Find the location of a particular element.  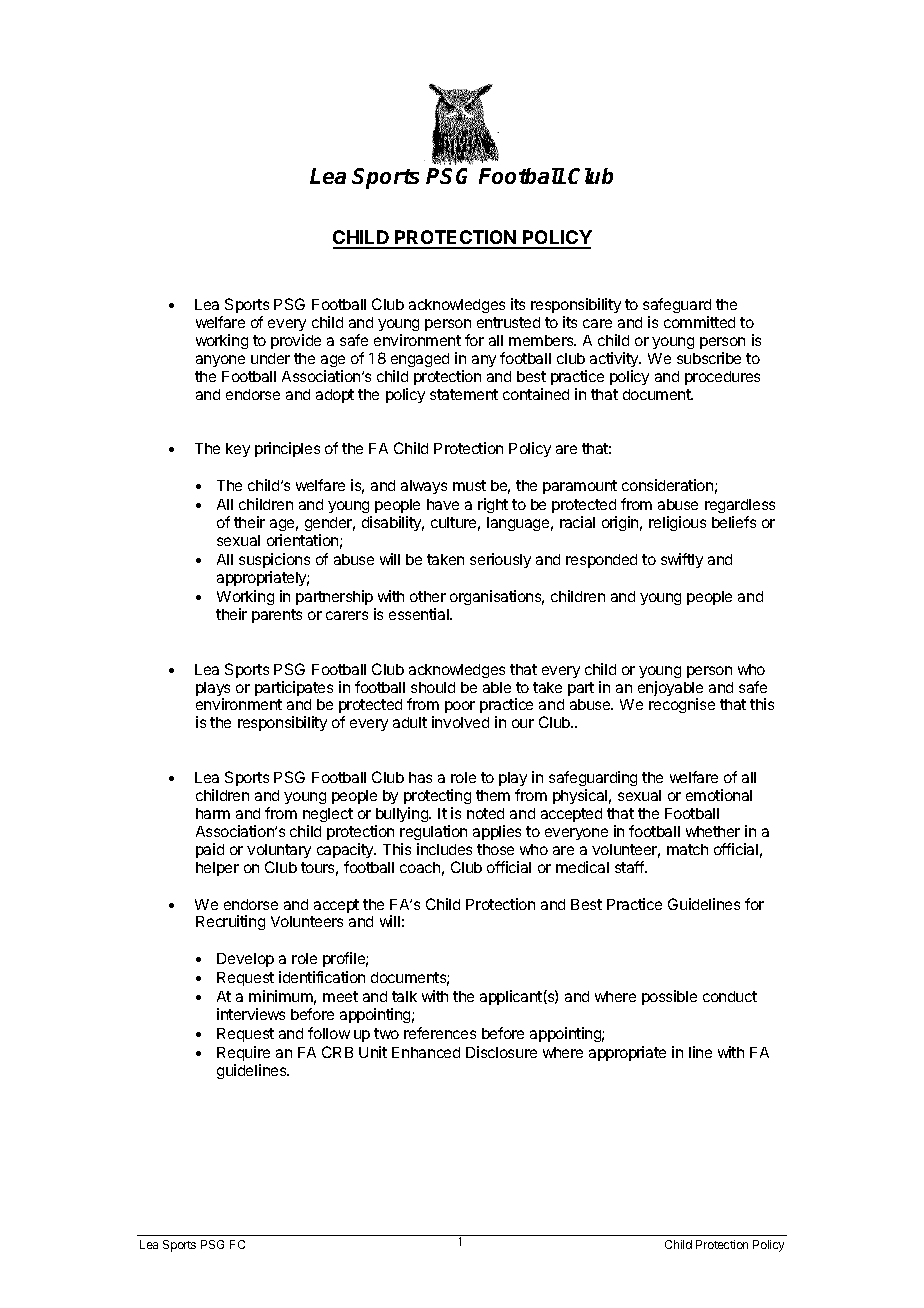

under is located at coordinates (270, 358).
